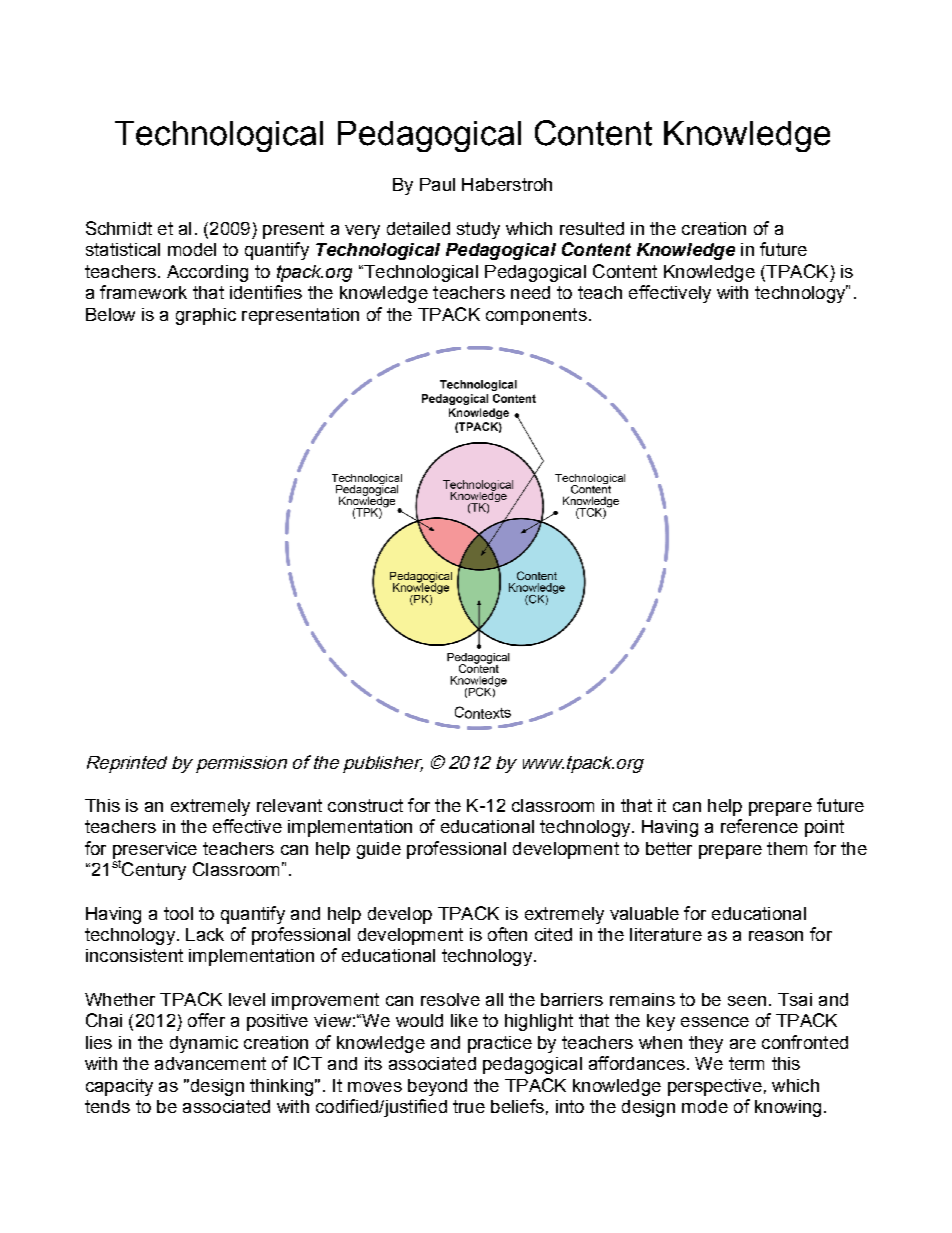 This screenshot has height=1233, width=952. What do you see at coordinates (787, 848) in the screenshot?
I see `them` at bounding box center [787, 848].
